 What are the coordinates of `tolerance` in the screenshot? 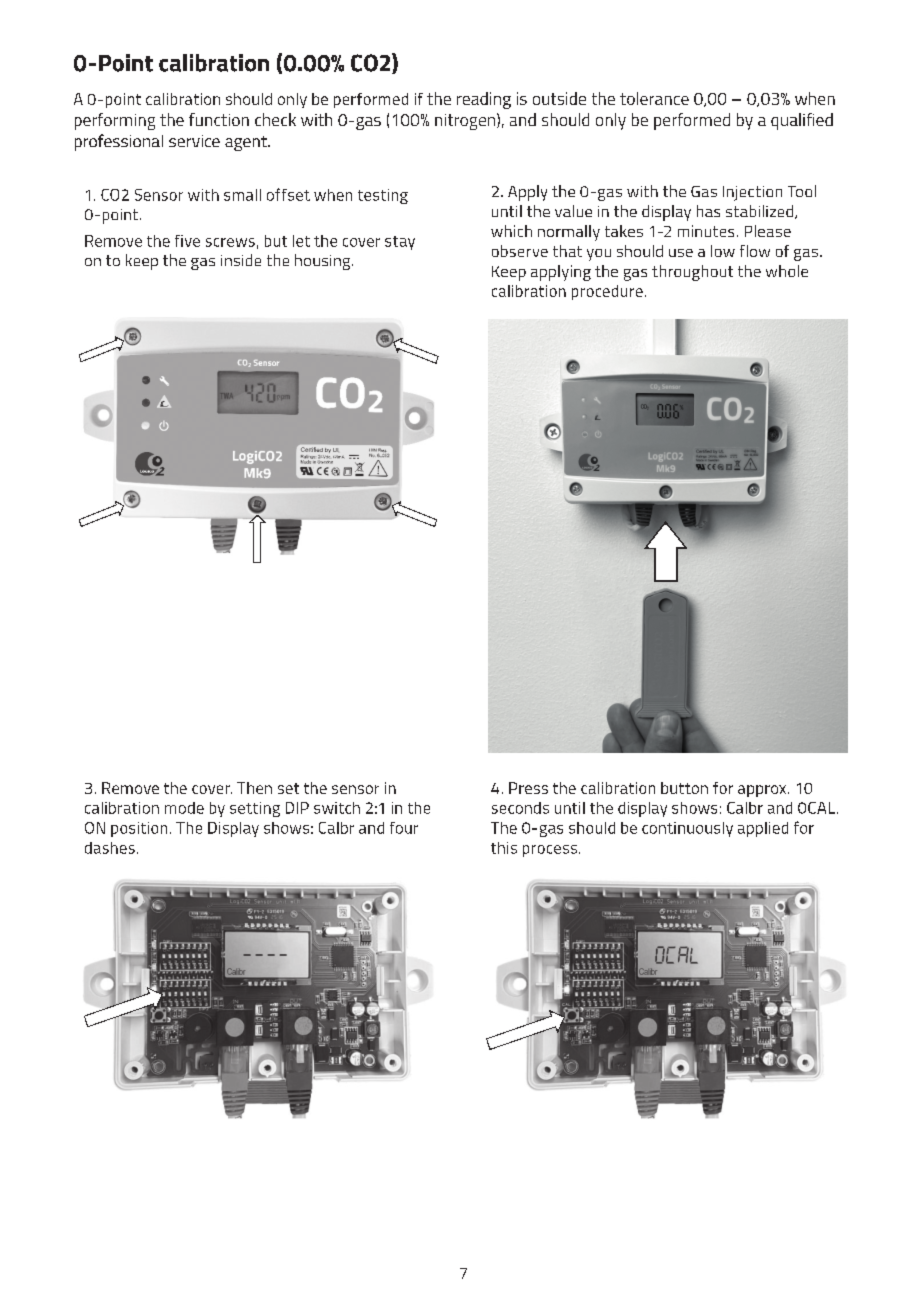 It's located at (654, 98).
